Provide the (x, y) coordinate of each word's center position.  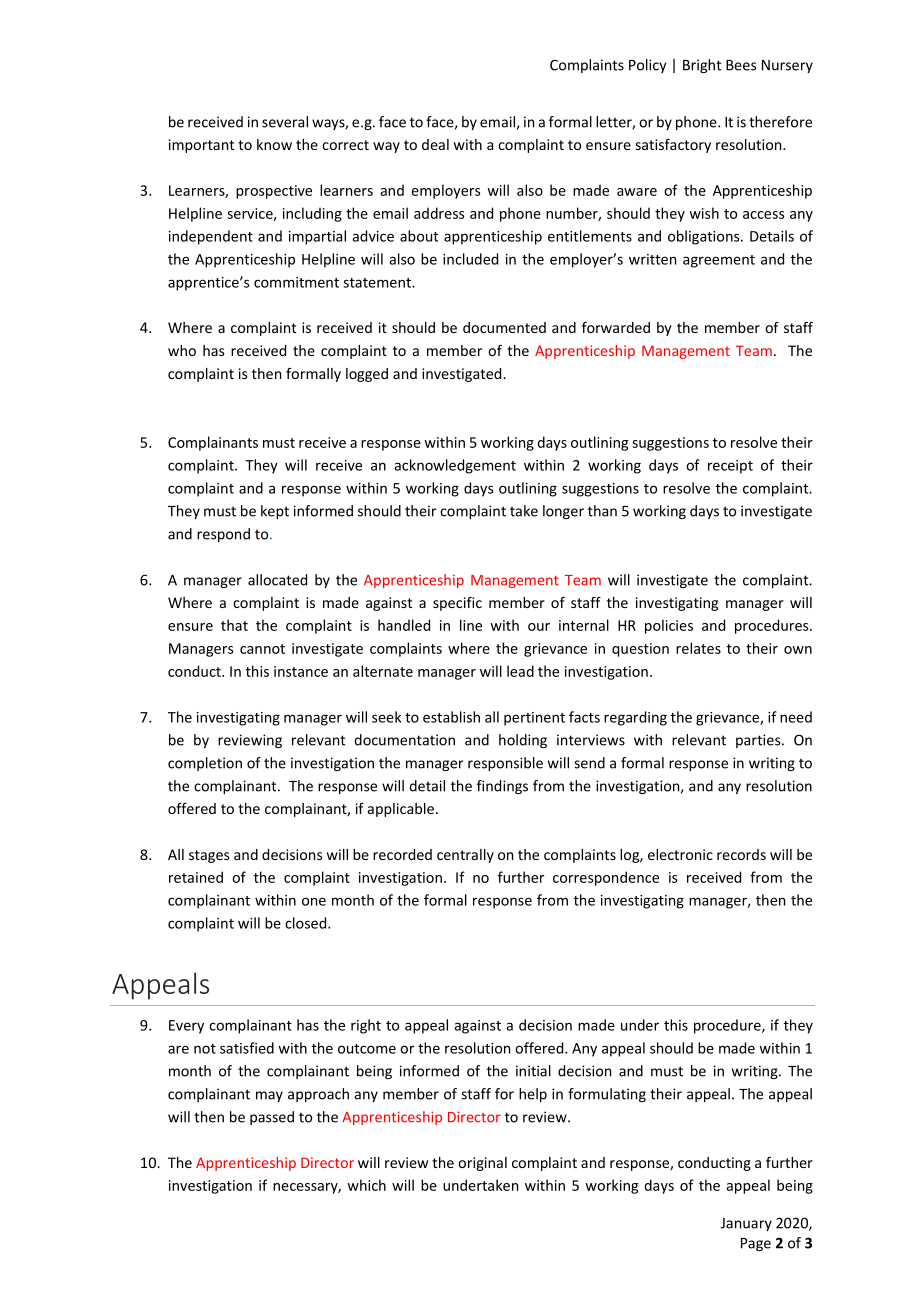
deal (435, 144)
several (285, 122)
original (482, 1164)
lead (520, 671)
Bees (741, 65)
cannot (262, 649)
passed (272, 1118)
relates (698, 648)
